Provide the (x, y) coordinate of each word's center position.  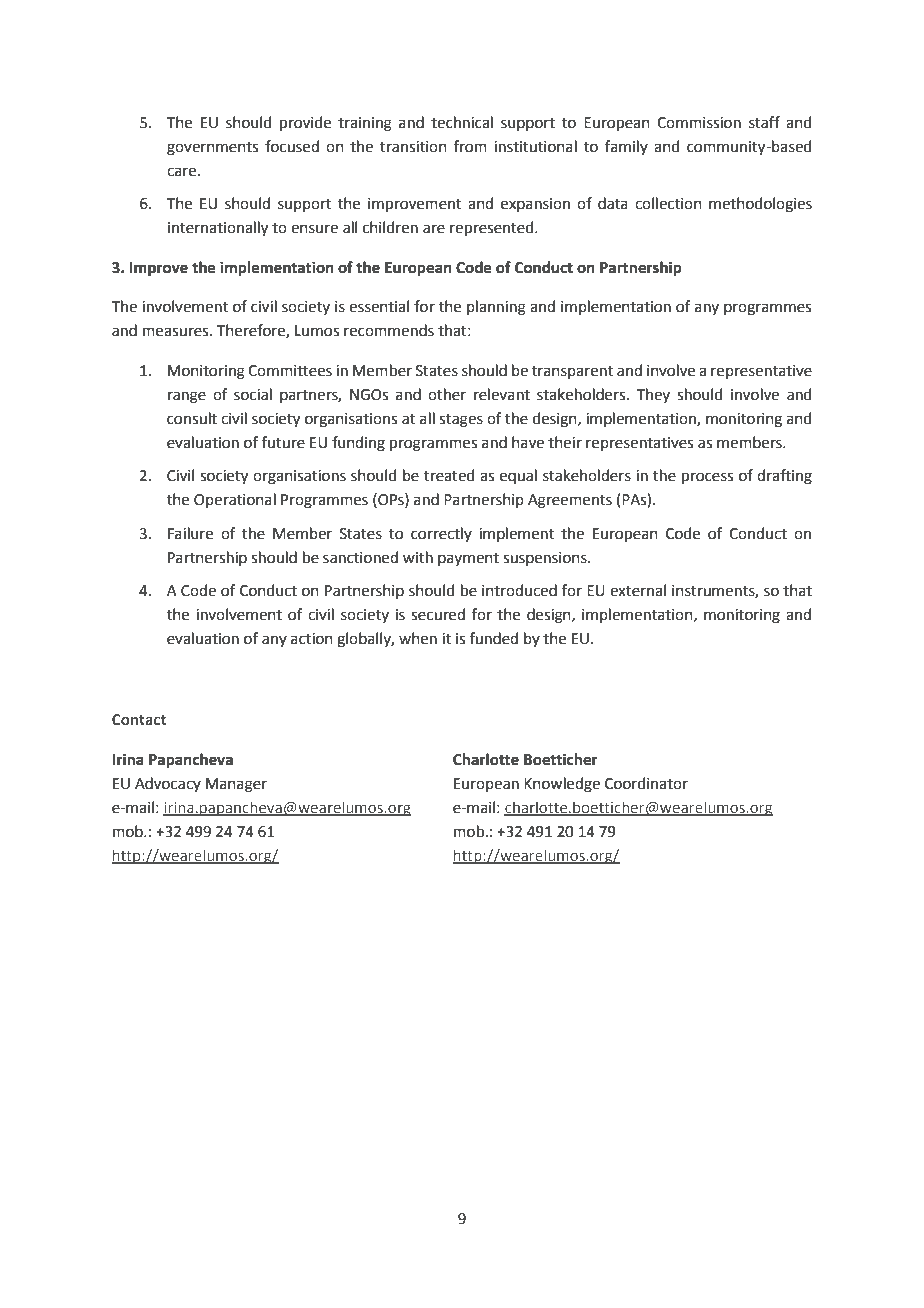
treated (449, 475)
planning (496, 308)
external (638, 590)
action (312, 639)
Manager (236, 785)
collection (668, 203)
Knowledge (562, 785)
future (283, 442)
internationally (218, 229)
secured (438, 614)
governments (212, 149)
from (470, 146)
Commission (699, 123)
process (707, 478)
